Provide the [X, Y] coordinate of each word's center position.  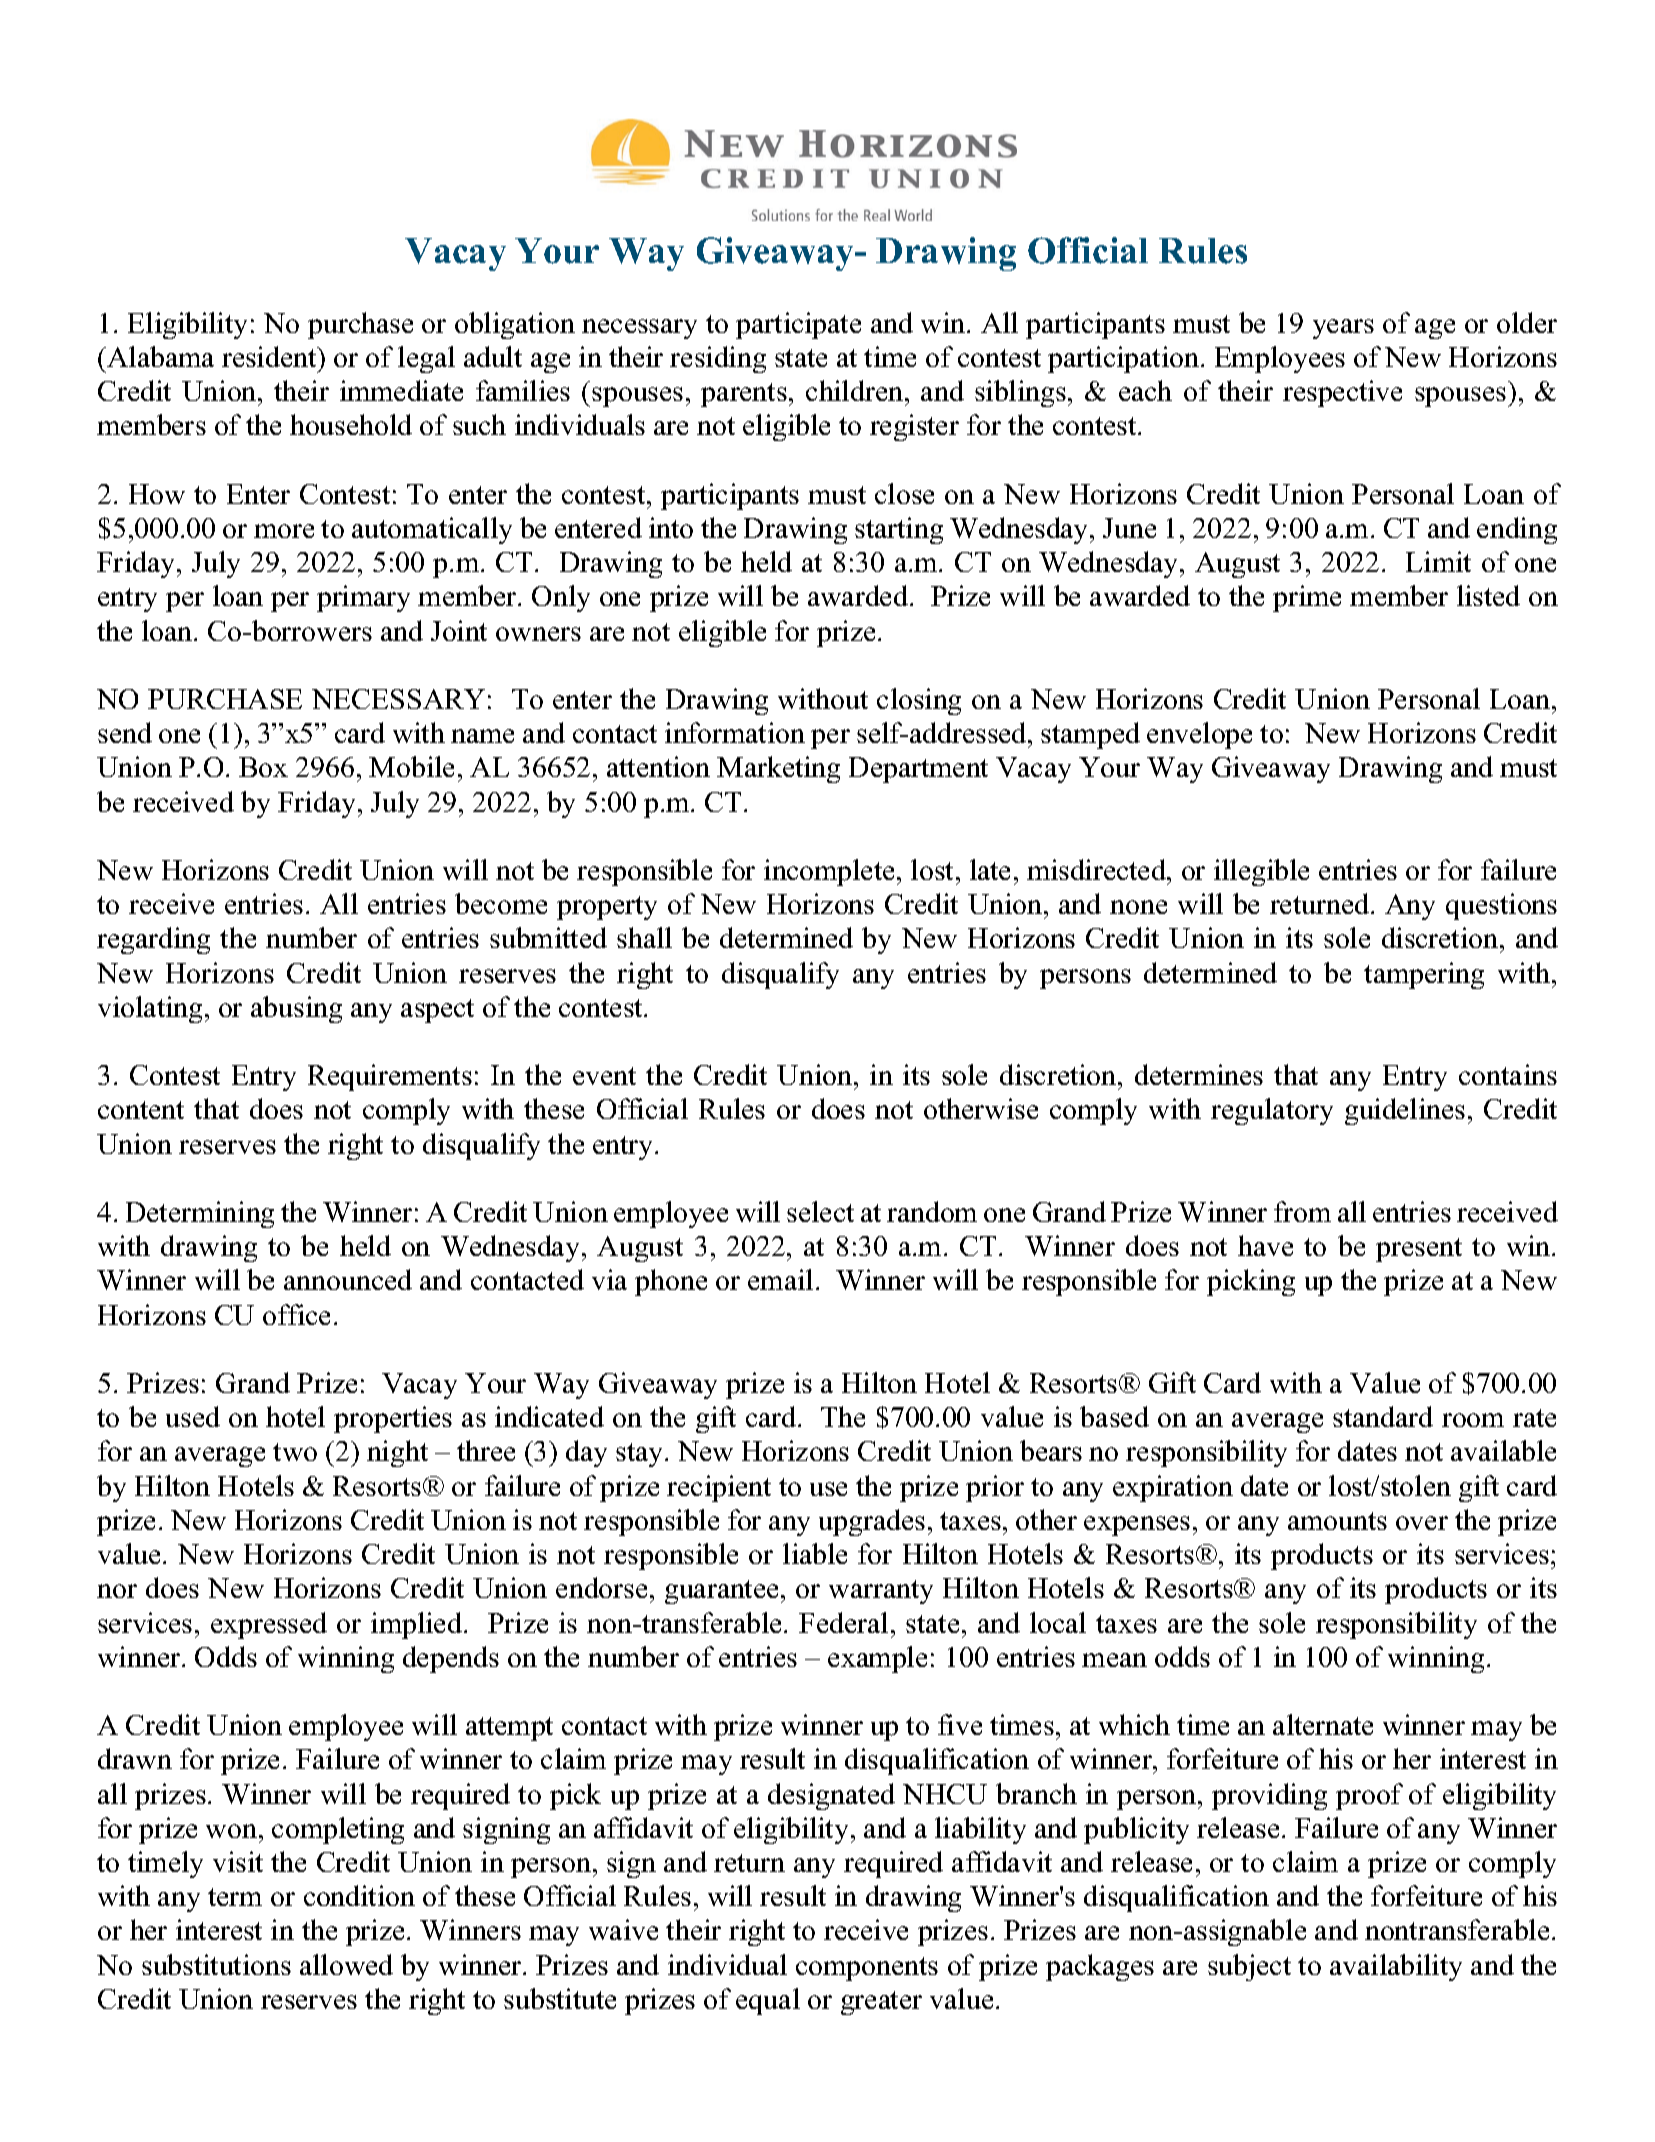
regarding [153, 940]
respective [1342, 393]
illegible [1261, 872]
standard [1383, 1416]
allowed [346, 1964]
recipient [719, 1488]
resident [270, 356]
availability [1396, 1967]
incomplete [831, 872]
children [856, 390]
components [867, 1969]
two [295, 1452]
